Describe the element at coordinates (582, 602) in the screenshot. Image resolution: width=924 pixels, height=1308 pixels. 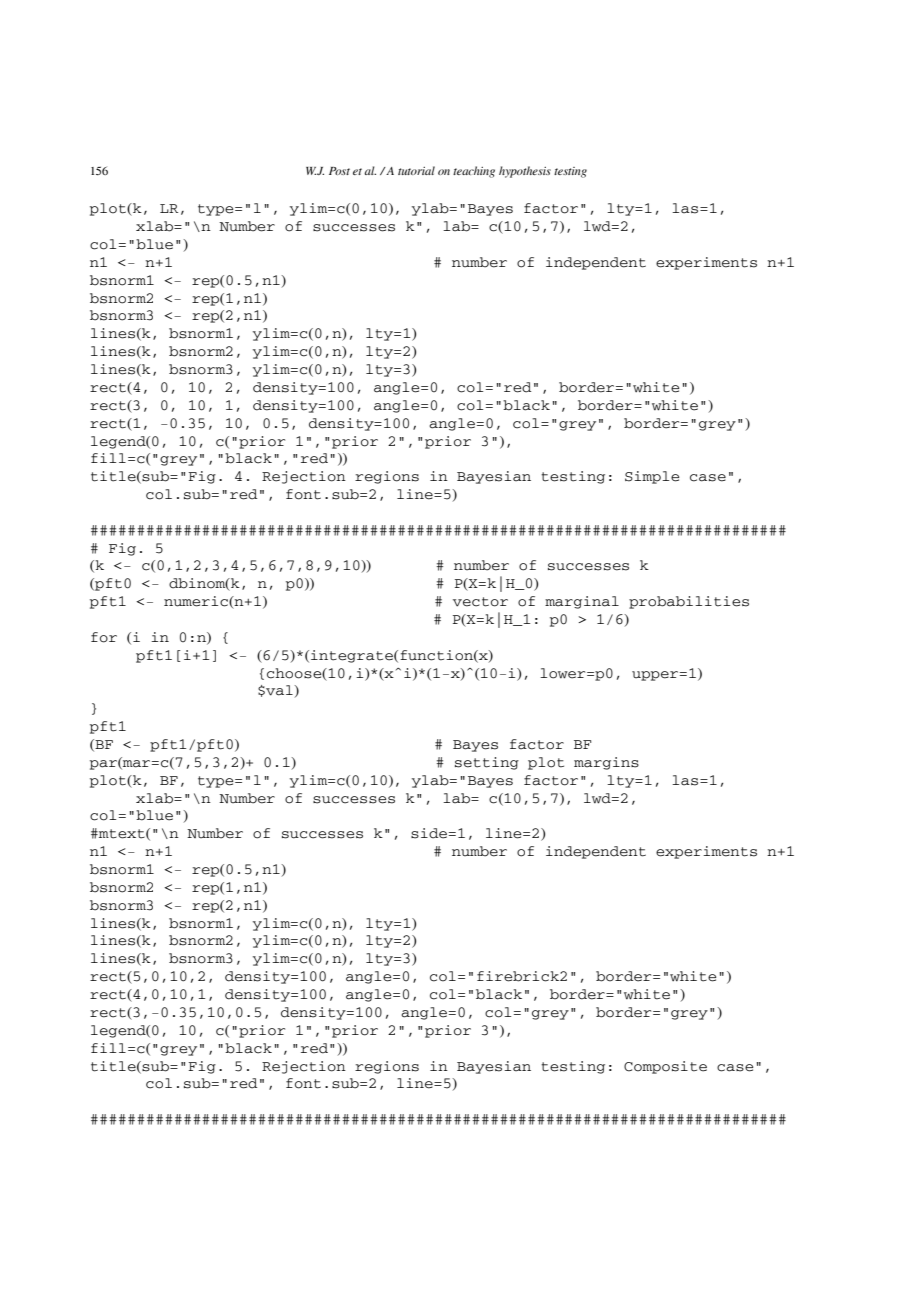
I see `marginal` at that location.
